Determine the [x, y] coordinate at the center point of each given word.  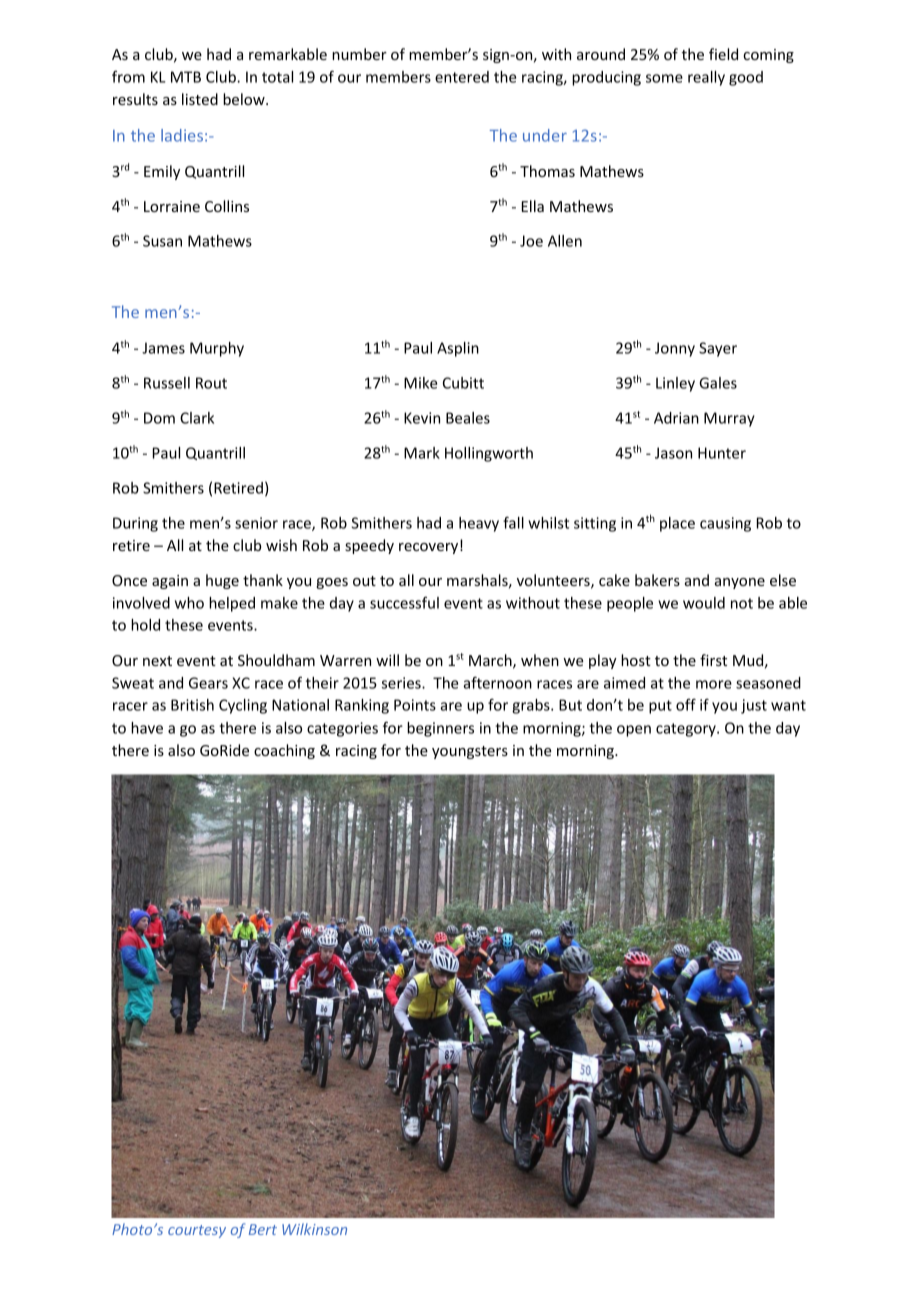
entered [462, 77]
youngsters [470, 752]
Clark [197, 418]
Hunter [722, 453]
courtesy [197, 1231]
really [706, 78]
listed [200, 99]
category [687, 730]
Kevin [422, 418]
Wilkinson [314, 1229]
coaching [284, 751]
